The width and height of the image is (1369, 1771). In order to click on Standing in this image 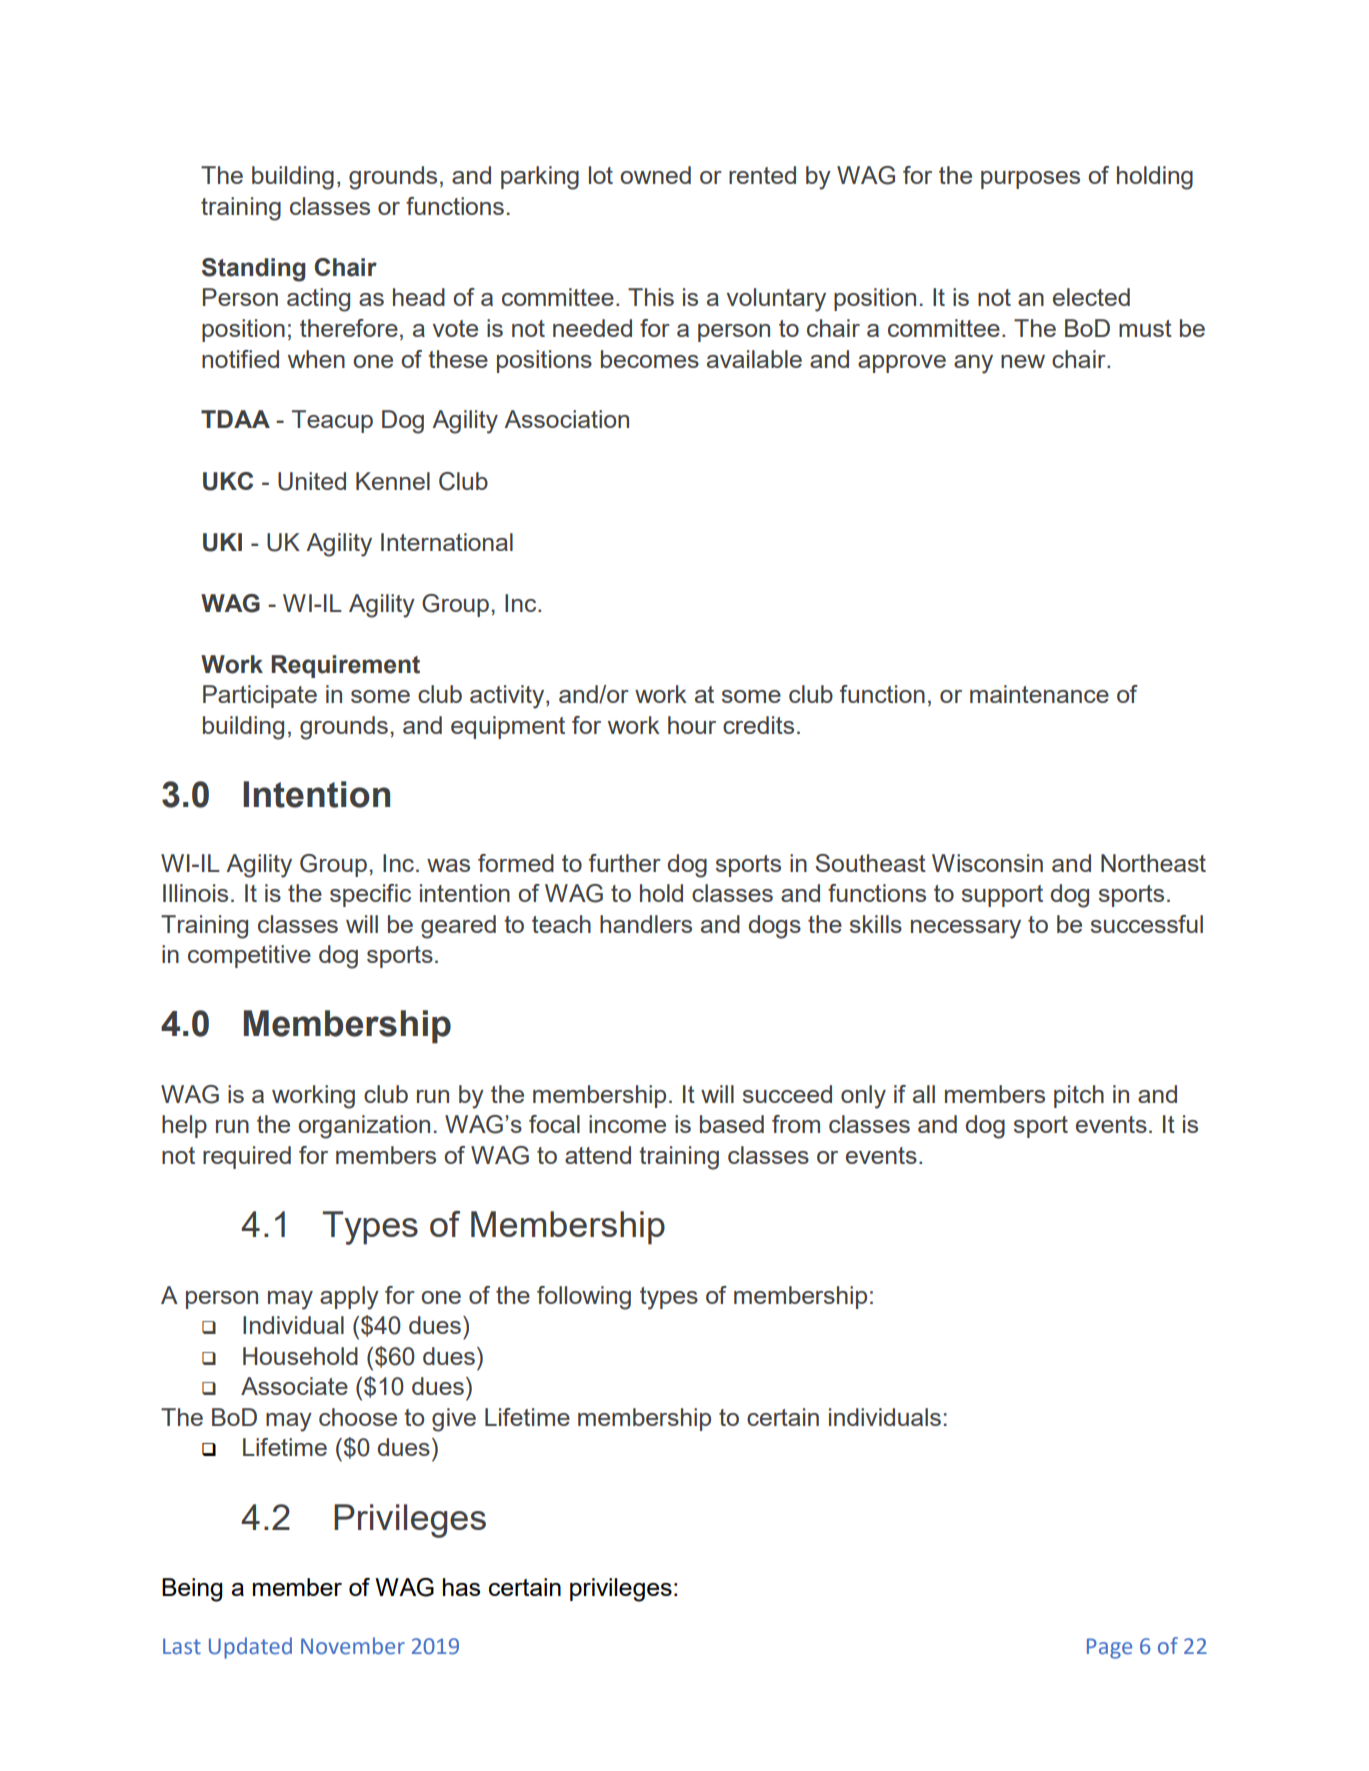, I will do `click(254, 270)`.
